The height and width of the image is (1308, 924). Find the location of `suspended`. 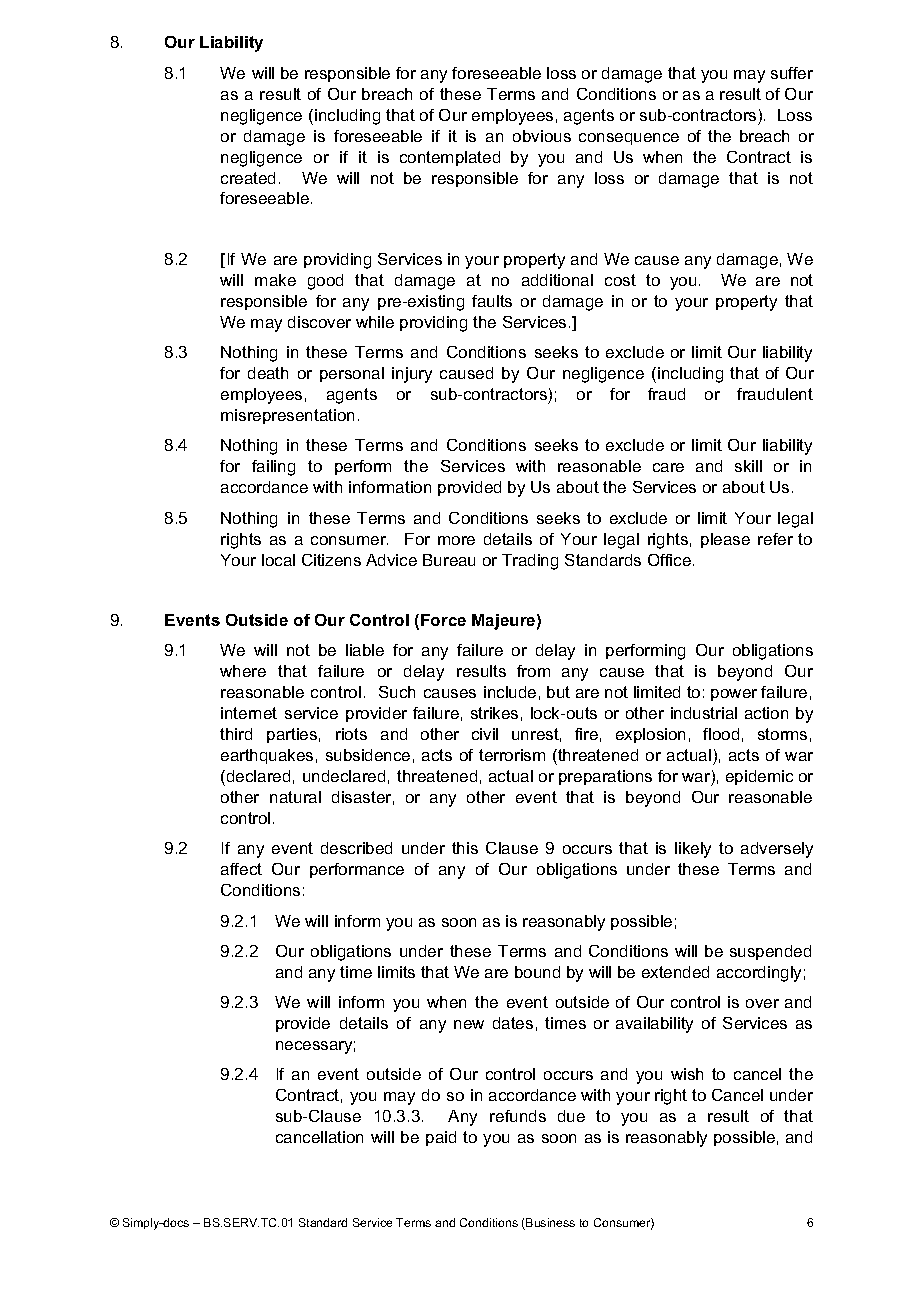

suspended is located at coordinates (770, 952).
